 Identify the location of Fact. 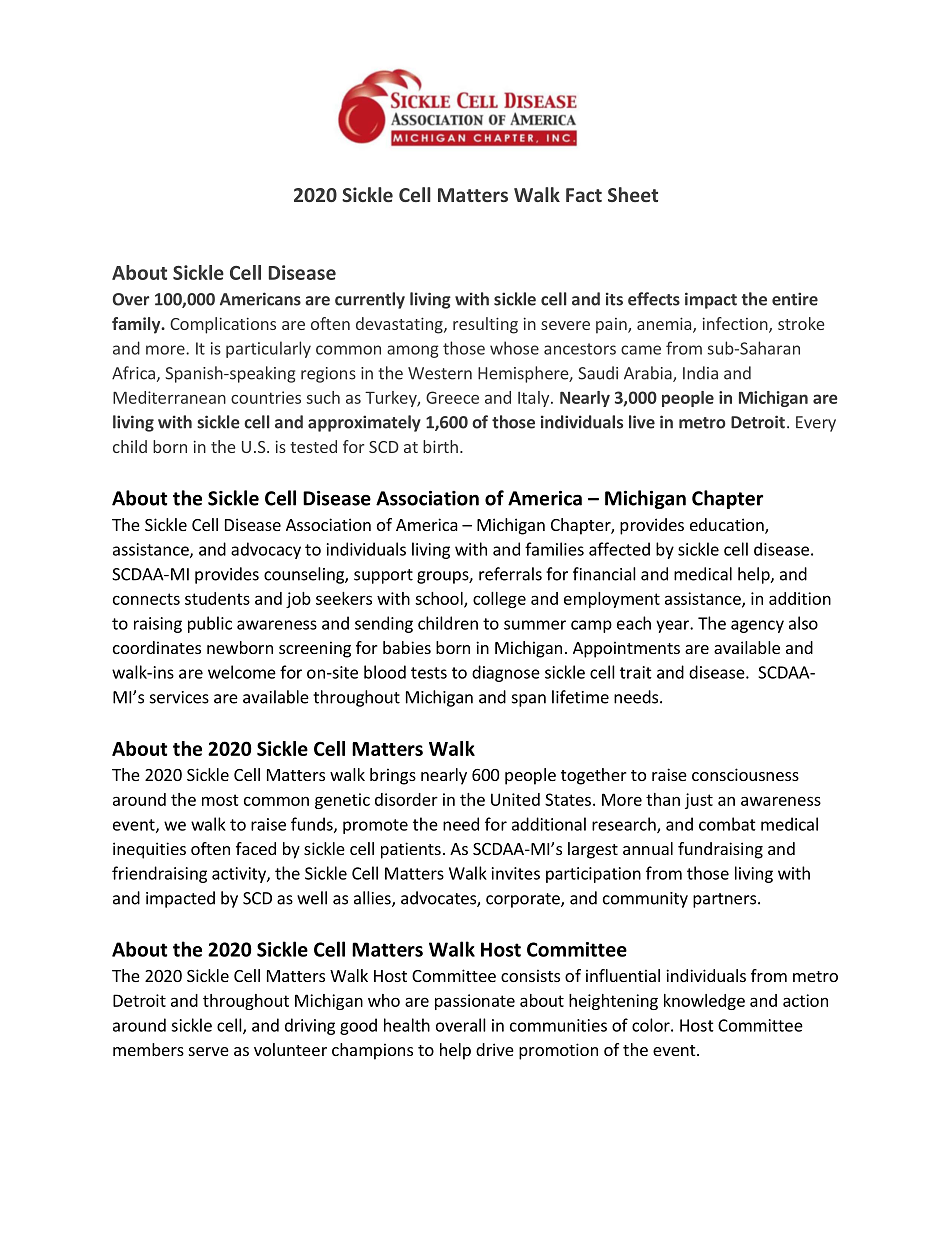
(584, 195).
